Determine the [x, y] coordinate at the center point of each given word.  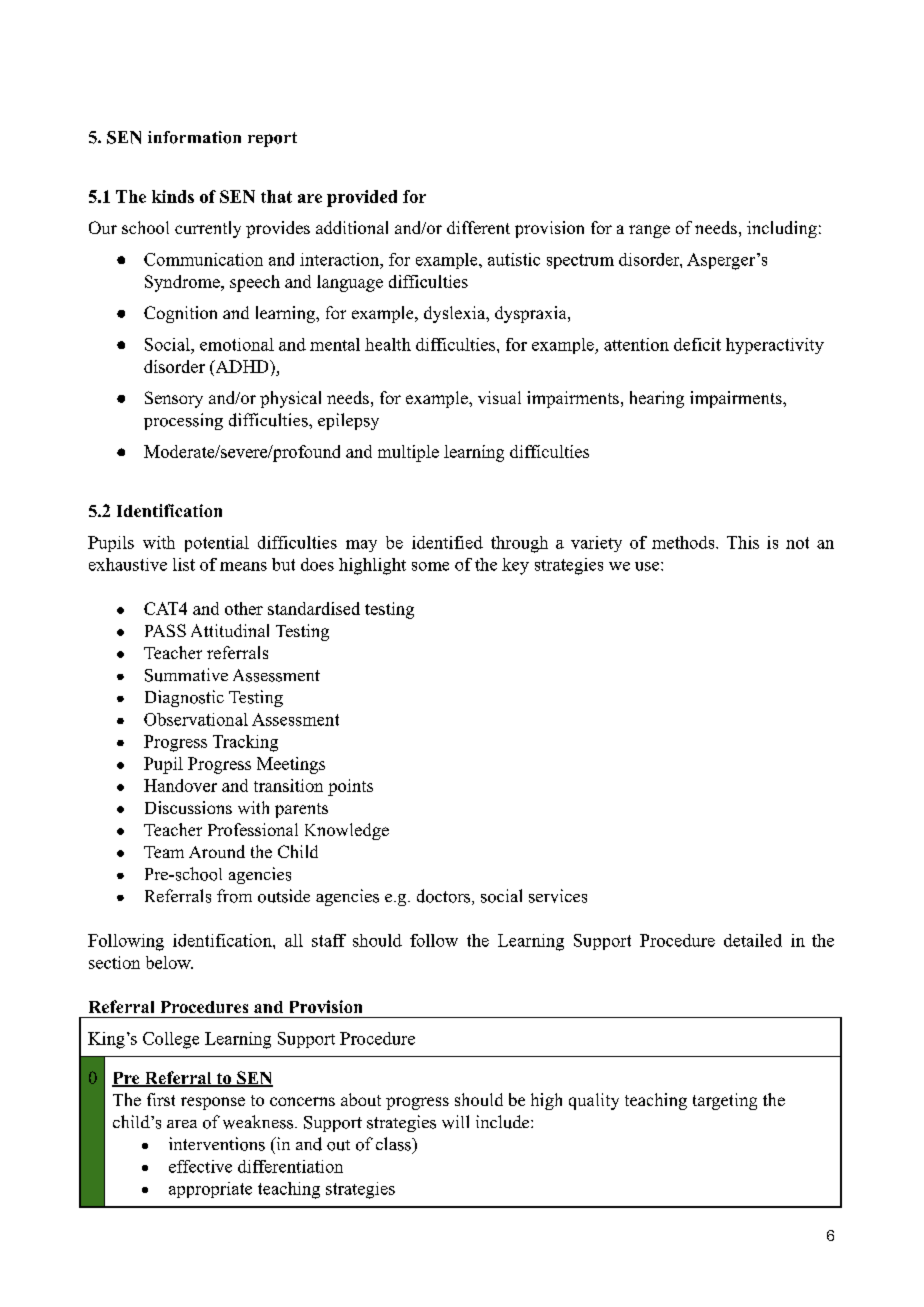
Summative [186, 675]
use [647, 566]
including [782, 229]
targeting [725, 1101]
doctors [443, 896]
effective [200, 1166]
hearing [657, 399]
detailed [753, 940]
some [430, 566]
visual [499, 397]
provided [362, 198]
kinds [173, 196]
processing [183, 421]
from [234, 896]
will [455, 1122]
